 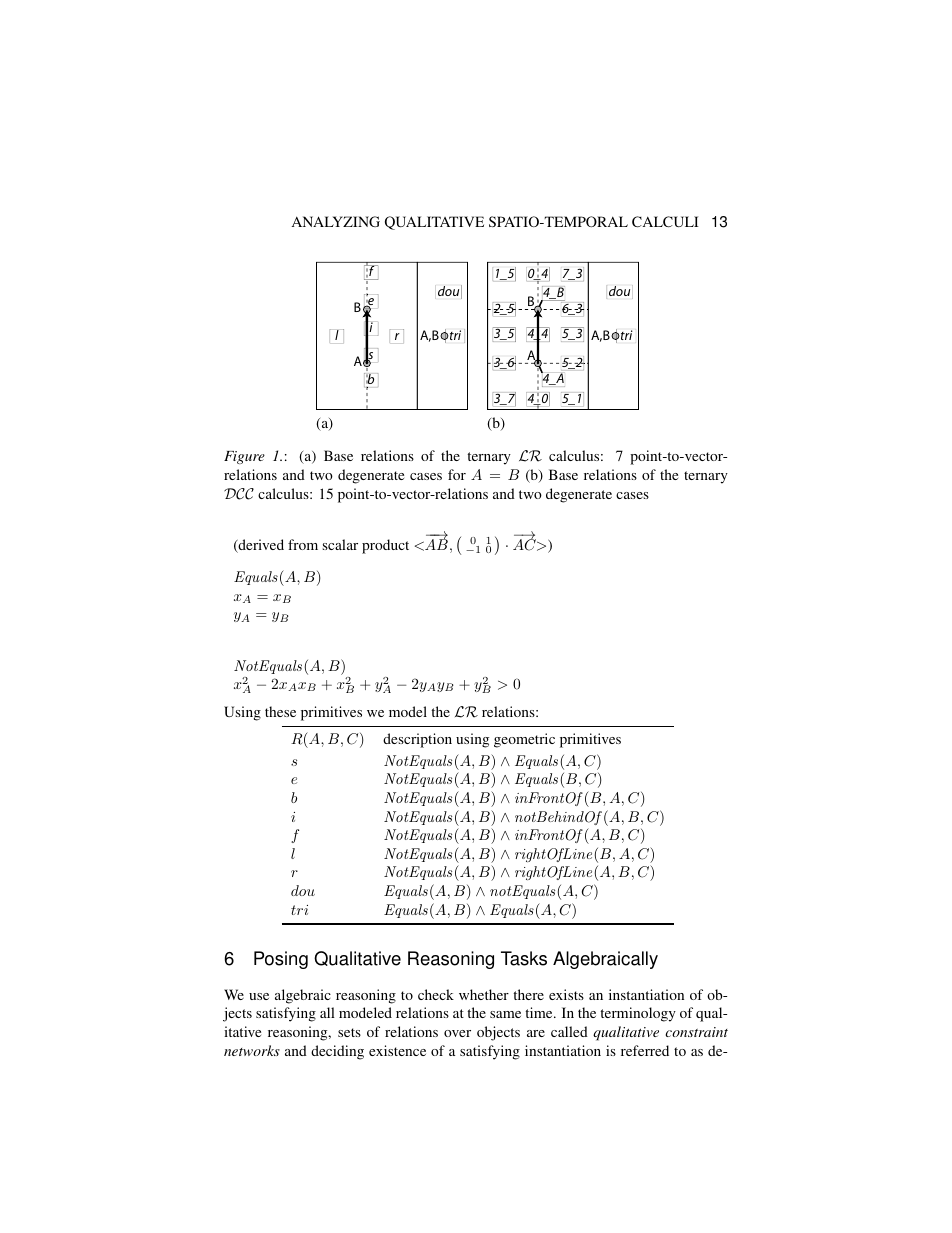 I want to click on description, so click(x=417, y=740).
